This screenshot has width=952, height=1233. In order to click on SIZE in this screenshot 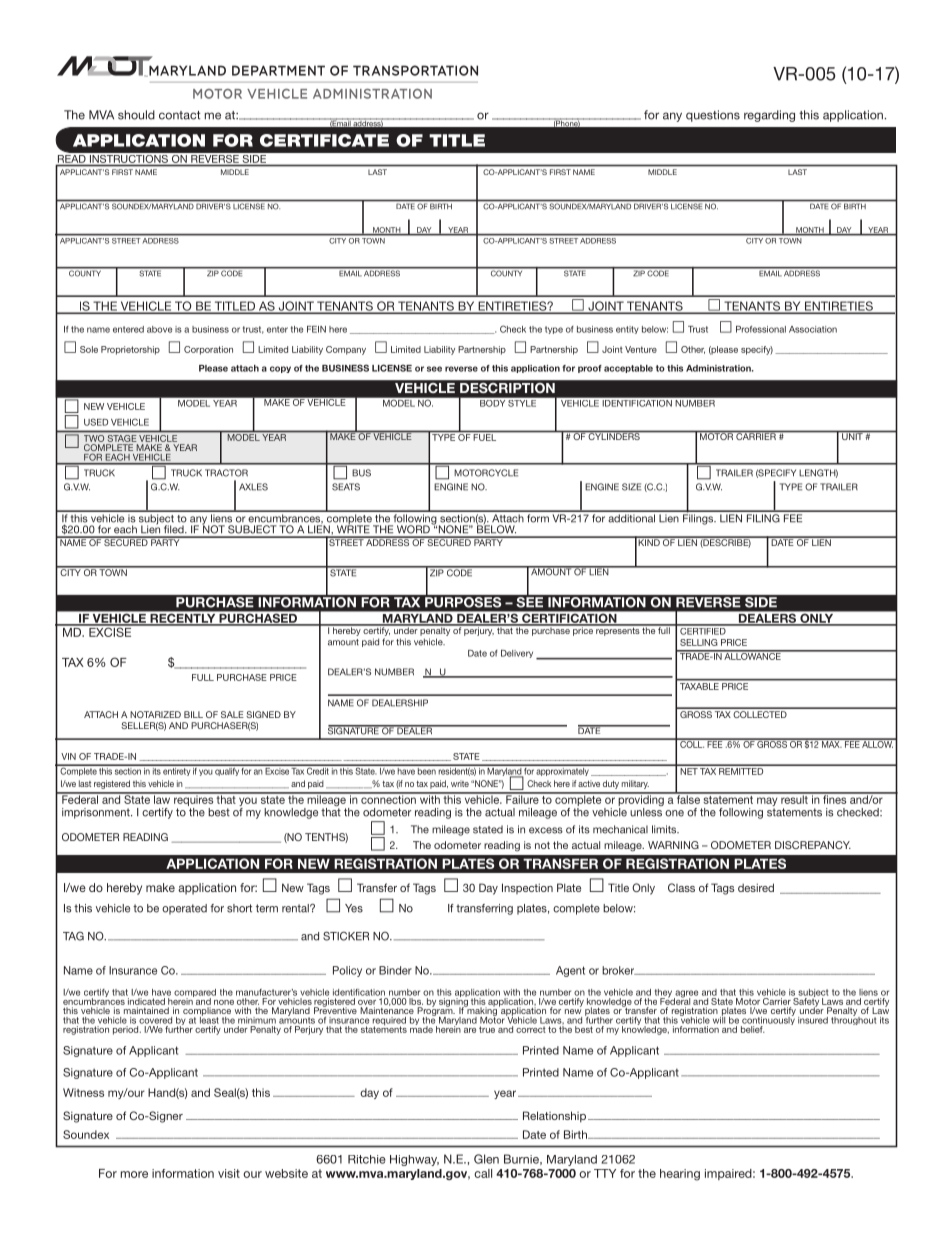, I will do `click(631, 487)`.
